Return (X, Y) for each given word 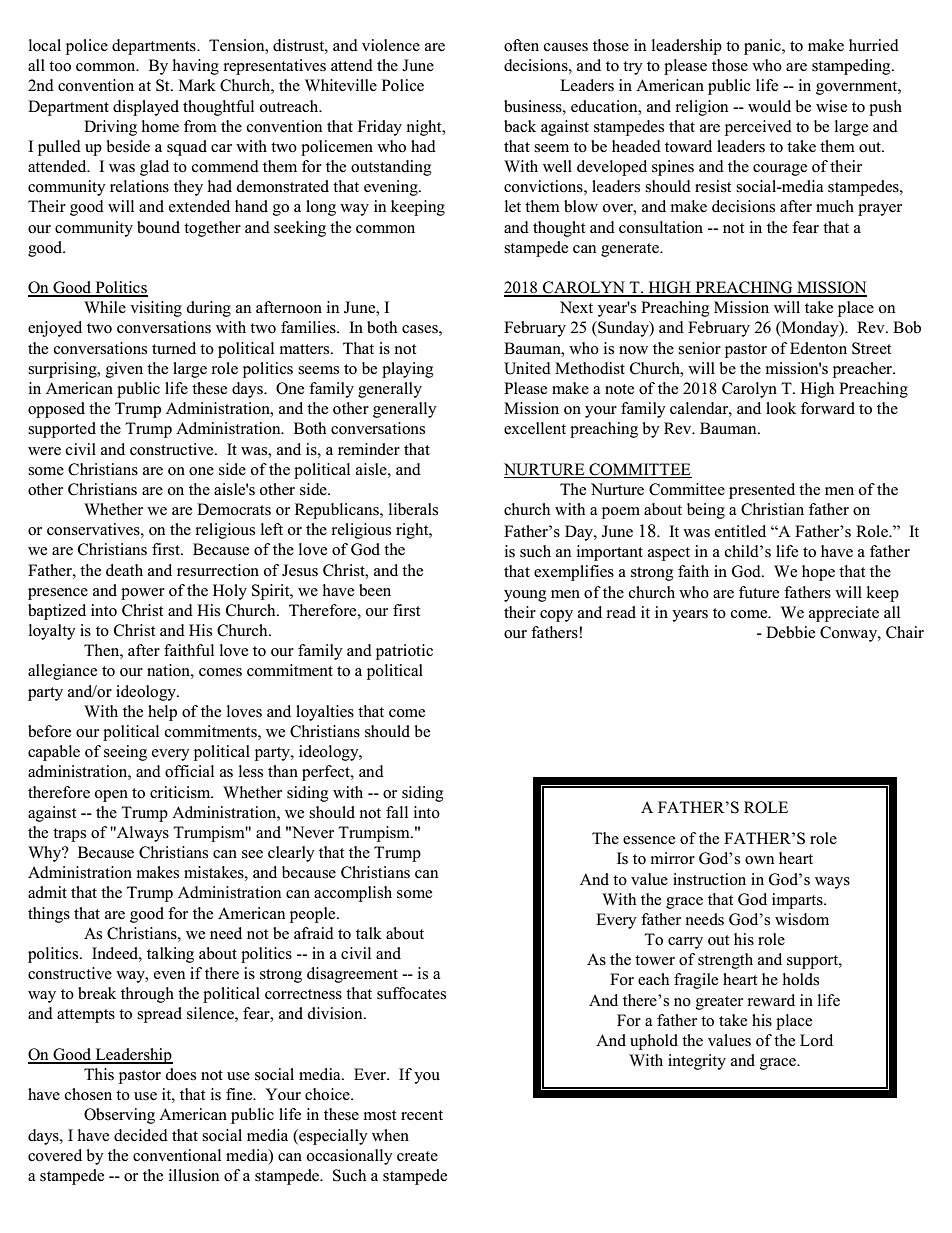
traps (69, 835)
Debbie (790, 632)
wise (831, 106)
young (525, 596)
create (417, 1156)
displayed (146, 108)
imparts (798, 901)
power (143, 594)
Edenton (818, 348)
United (527, 368)
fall (397, 812)
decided (141, 1135)
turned (174, 348)
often (521, 45)
